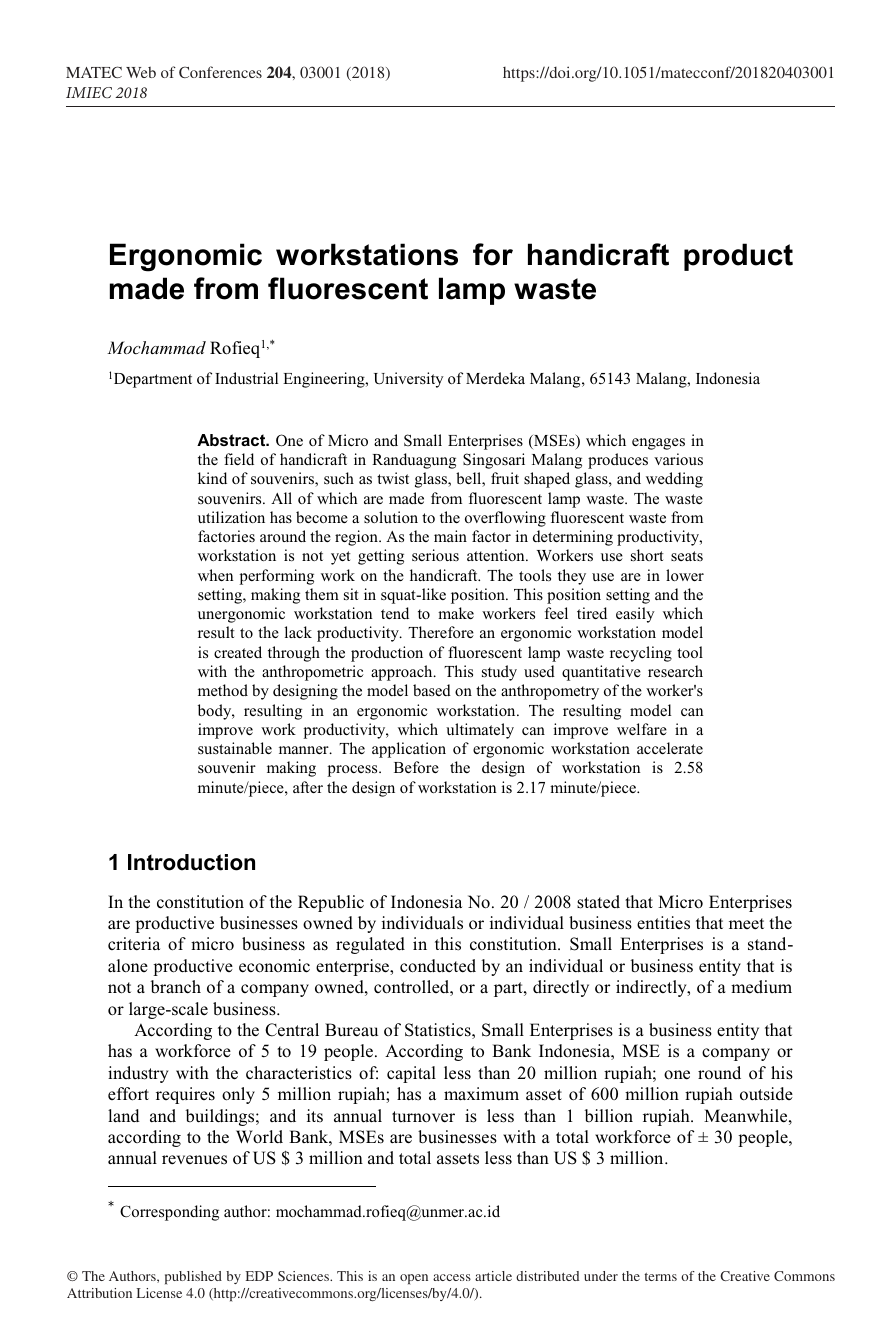  I want to click on published, so click(193, 1278).
